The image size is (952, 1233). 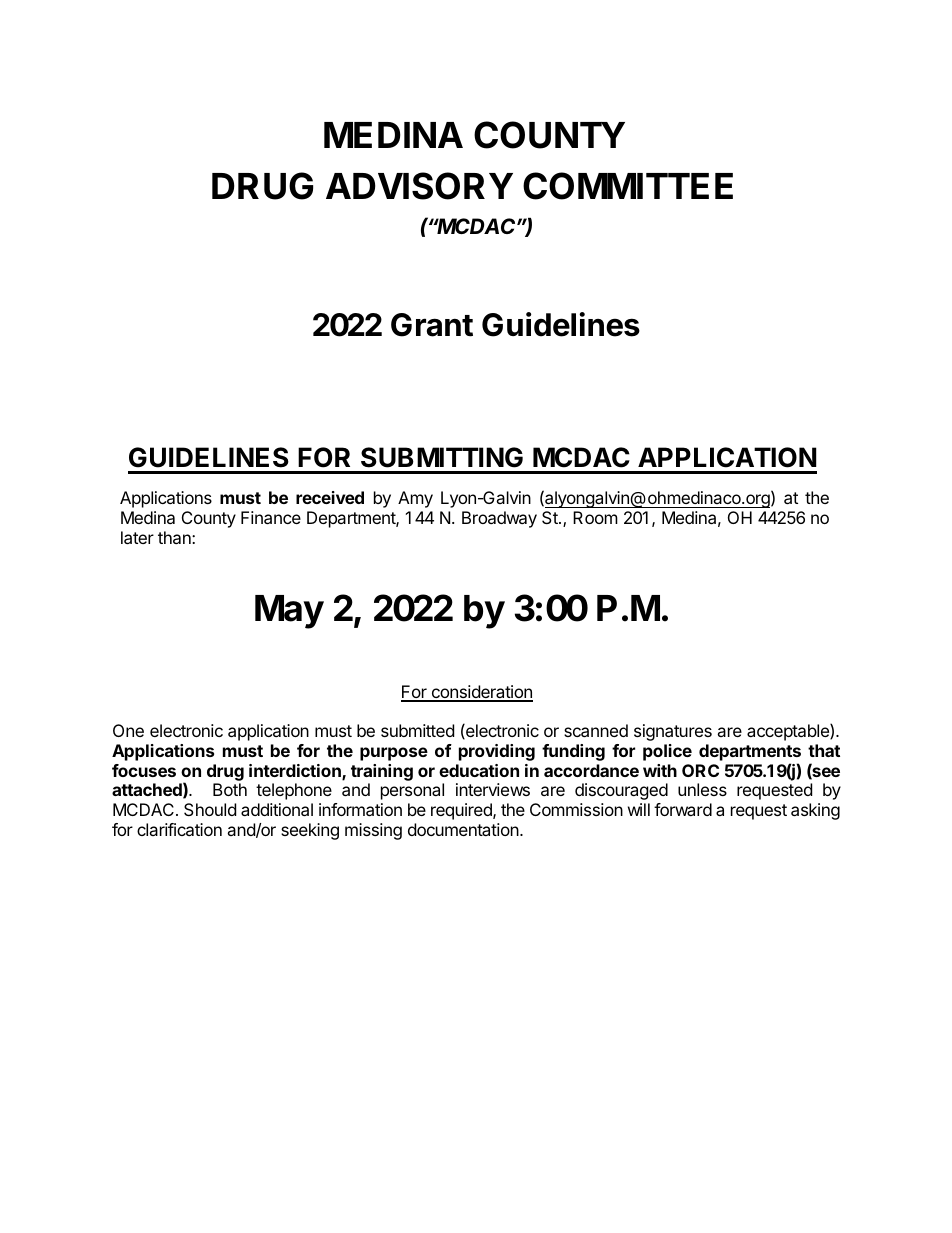 What do you see at coordinates (683, 809) in the page?
I see `forward` at bounding box center [683, 809].
